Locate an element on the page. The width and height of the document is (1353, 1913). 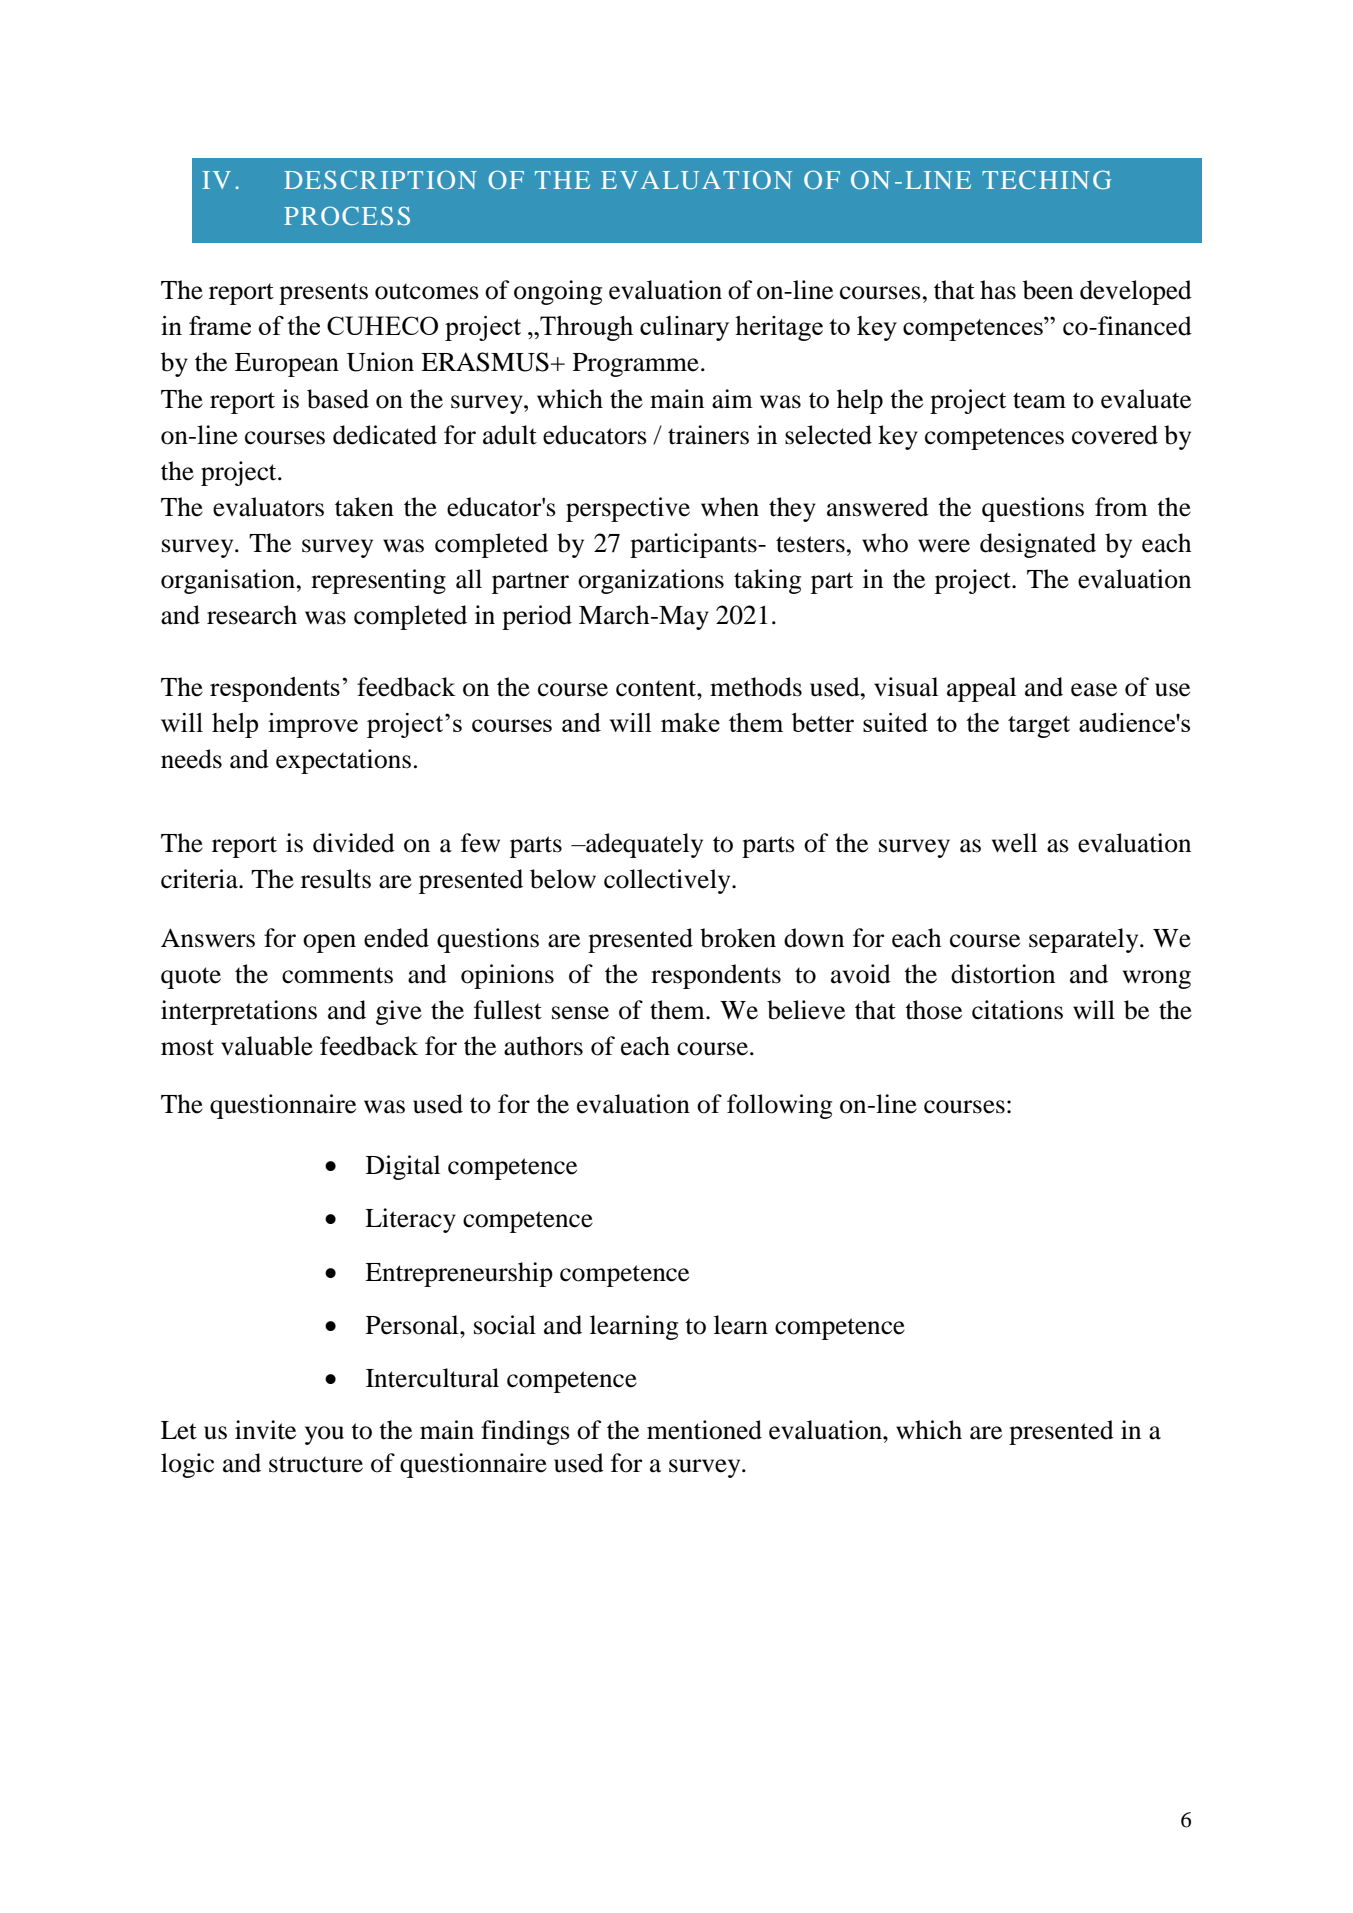
ongoing is located at coordinates (558, 292).
